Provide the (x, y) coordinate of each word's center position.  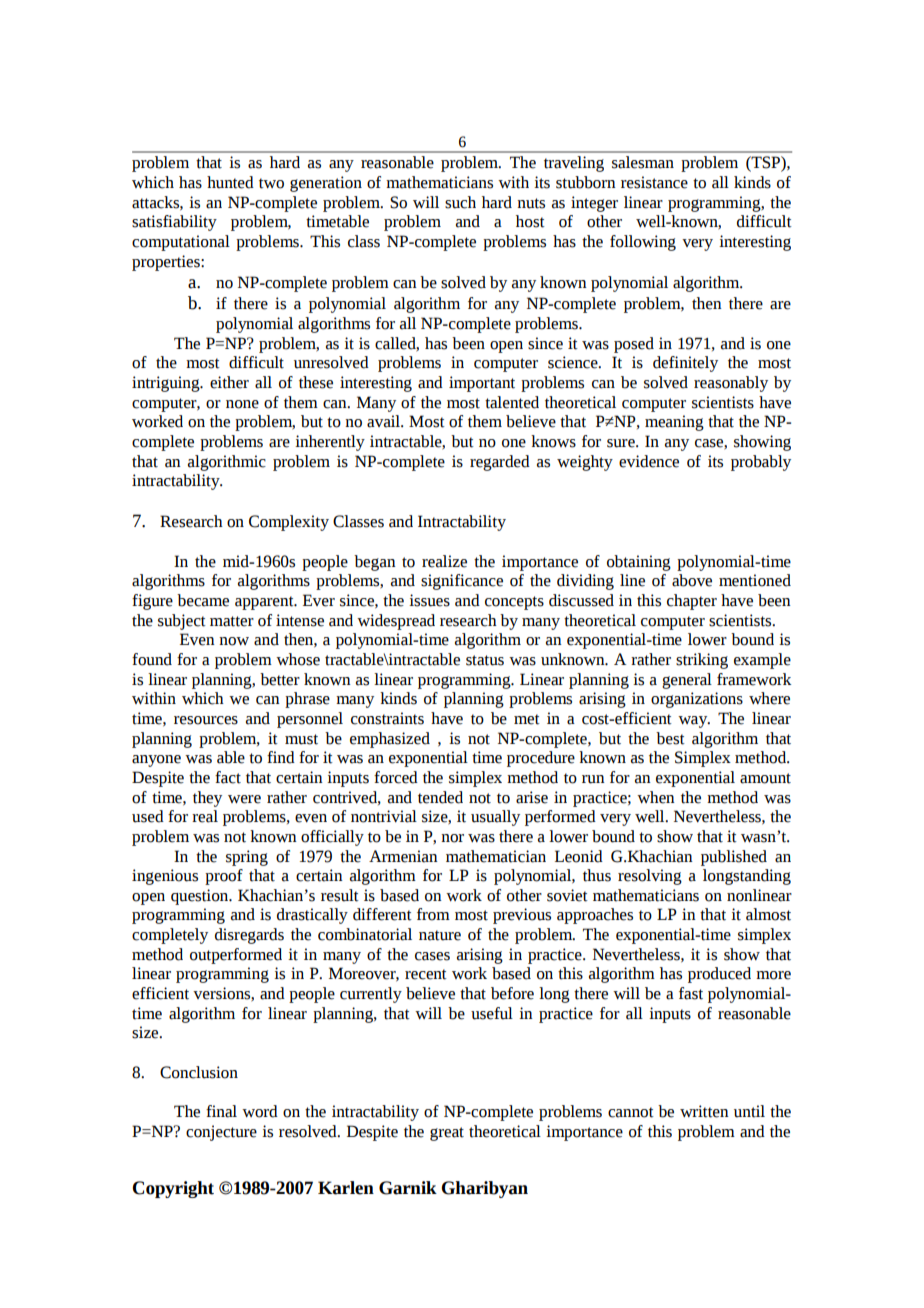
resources (206, 720)
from (433, 914)
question (201, 897)
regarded (500, 463)
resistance (654, 182)
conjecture (221, 1133)
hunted (230, 182)
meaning (674, 423)
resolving (650, 877)
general (687, 681)
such (460, 202)
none (242, 404)
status (485, 660)
